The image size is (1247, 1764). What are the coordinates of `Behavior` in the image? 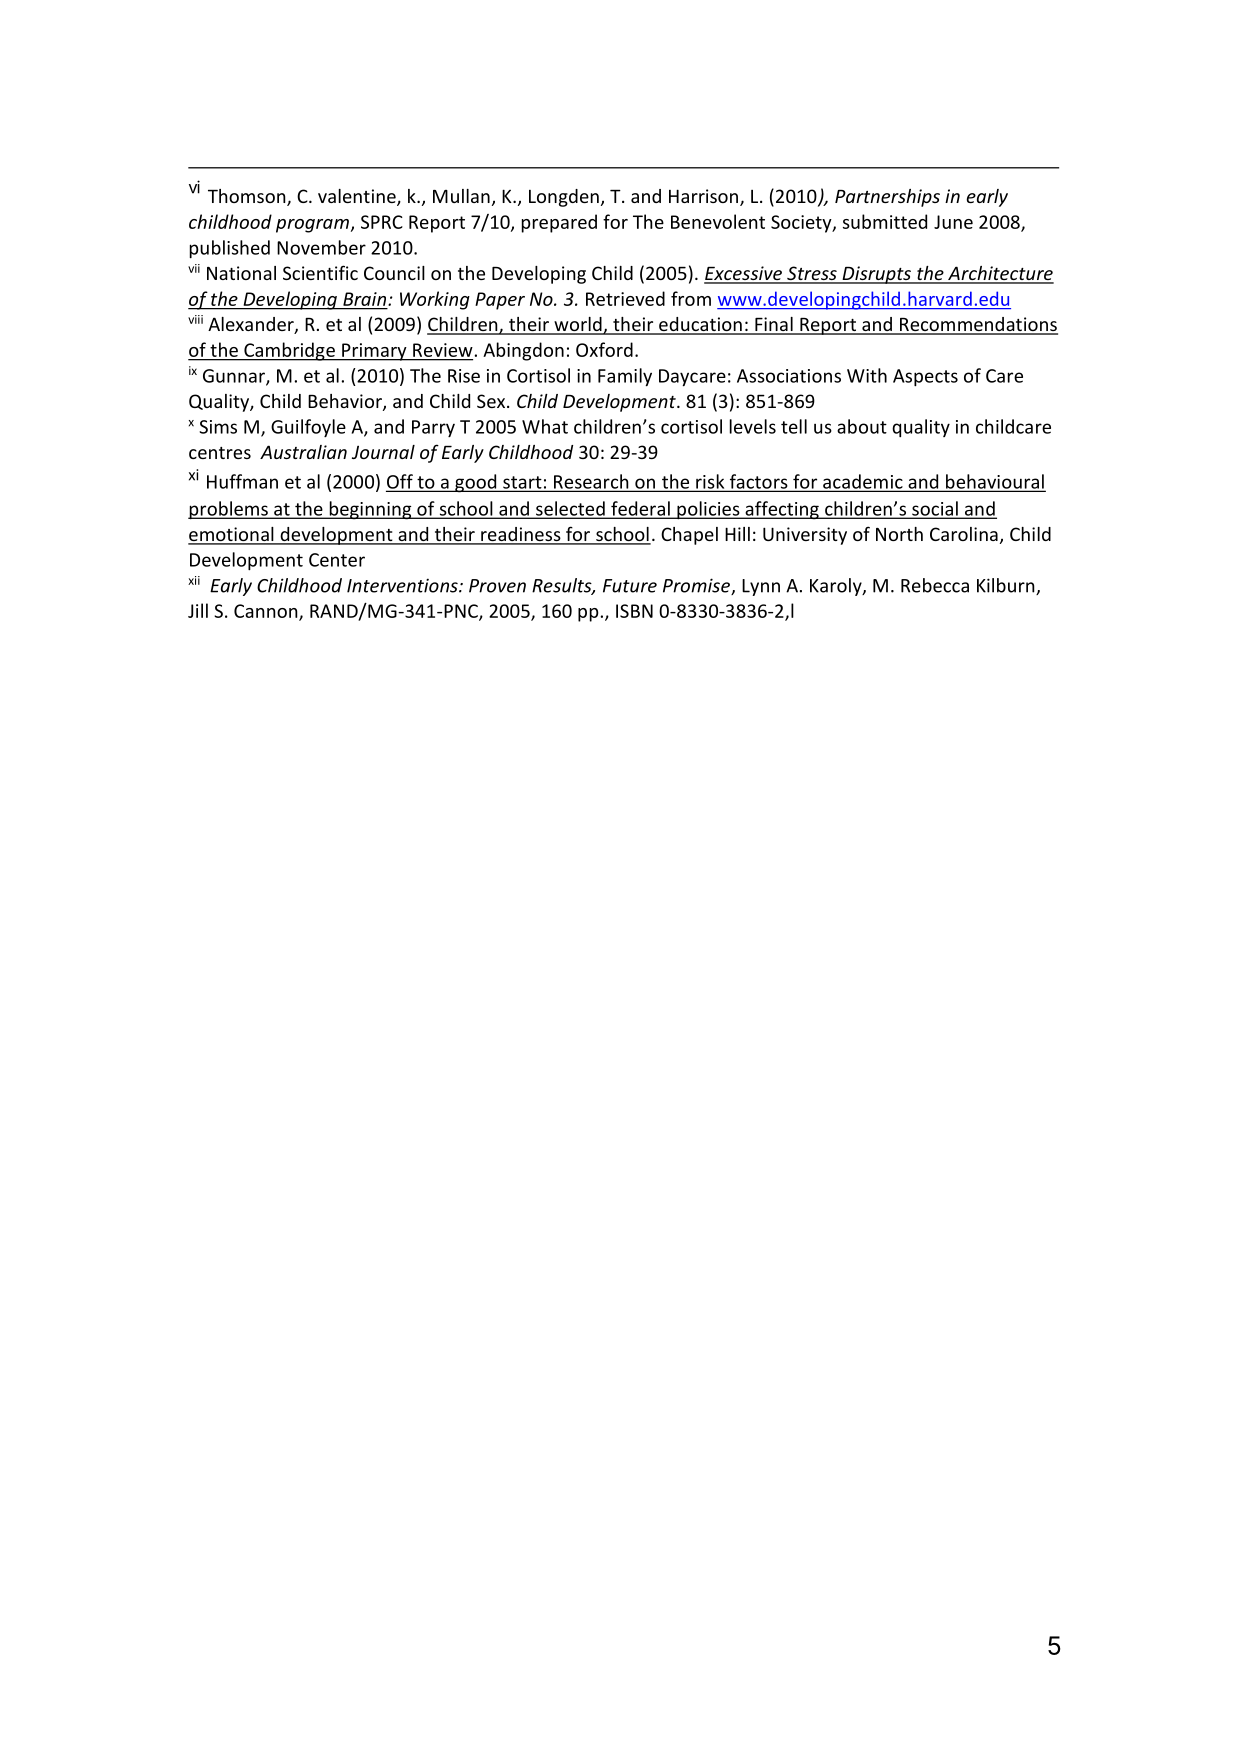 It's located at (346, 402).
